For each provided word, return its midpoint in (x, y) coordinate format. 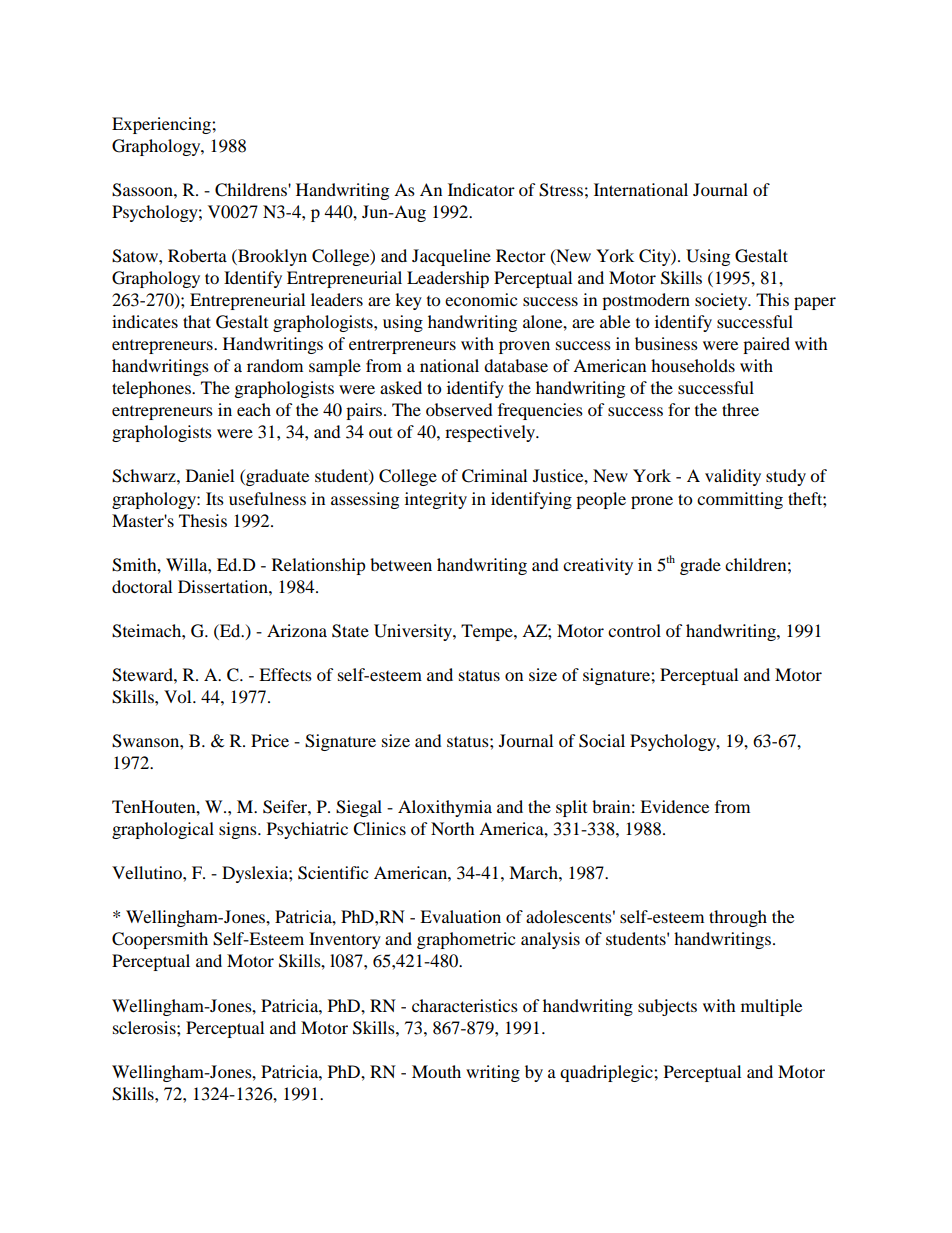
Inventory (345, 940)
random (275, 365)
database (516, 365)
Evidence (674, 806)
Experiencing (162, 125)
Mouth (436, 1071)
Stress (561, 190)
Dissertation (224, 586)
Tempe (488, 632)
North (453, 828)
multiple (771, 1007)
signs (239, 830)
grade (700, 566)
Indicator (481, 189)
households (693, 365)
